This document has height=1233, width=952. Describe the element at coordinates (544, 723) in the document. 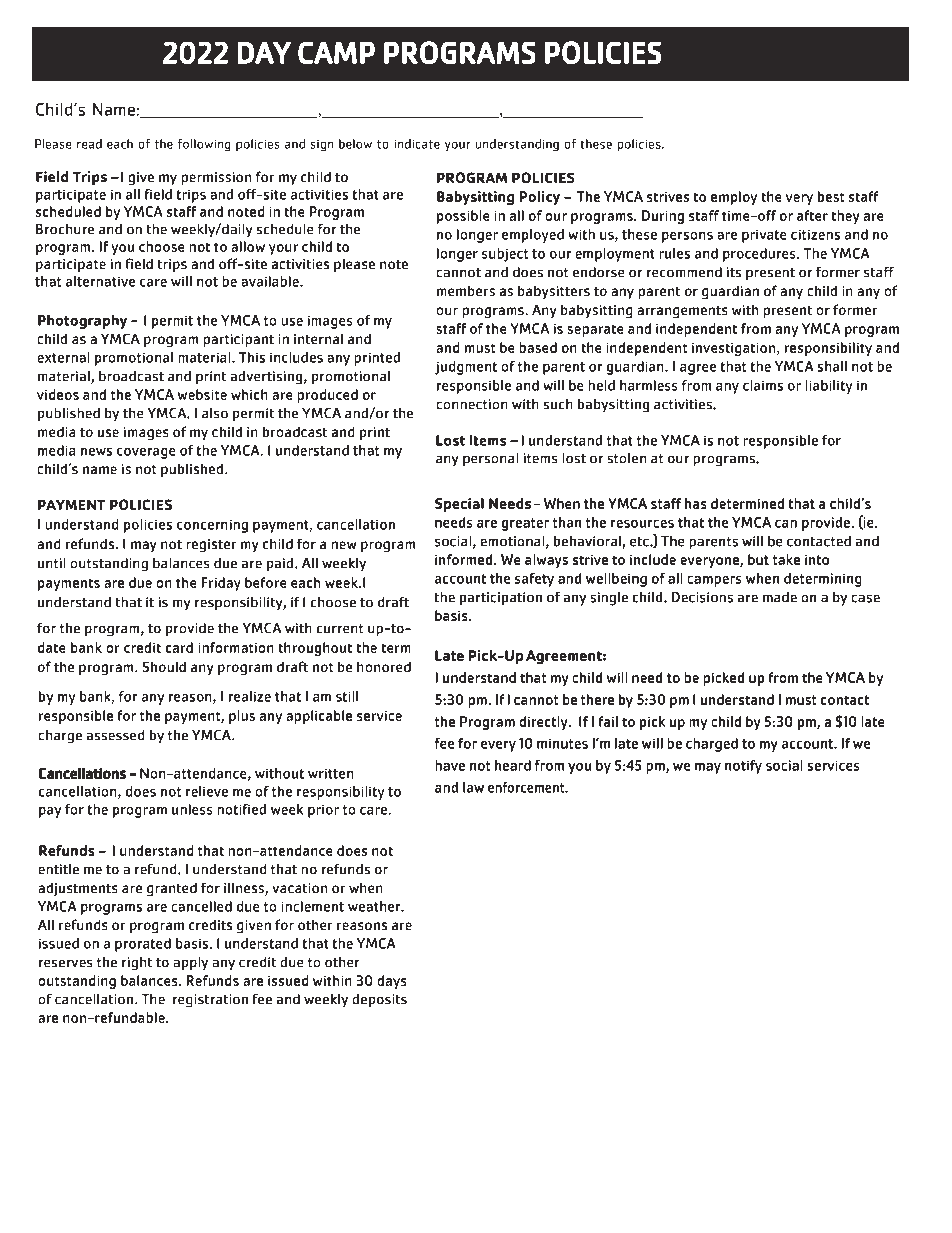

I see `directly` at that location.
